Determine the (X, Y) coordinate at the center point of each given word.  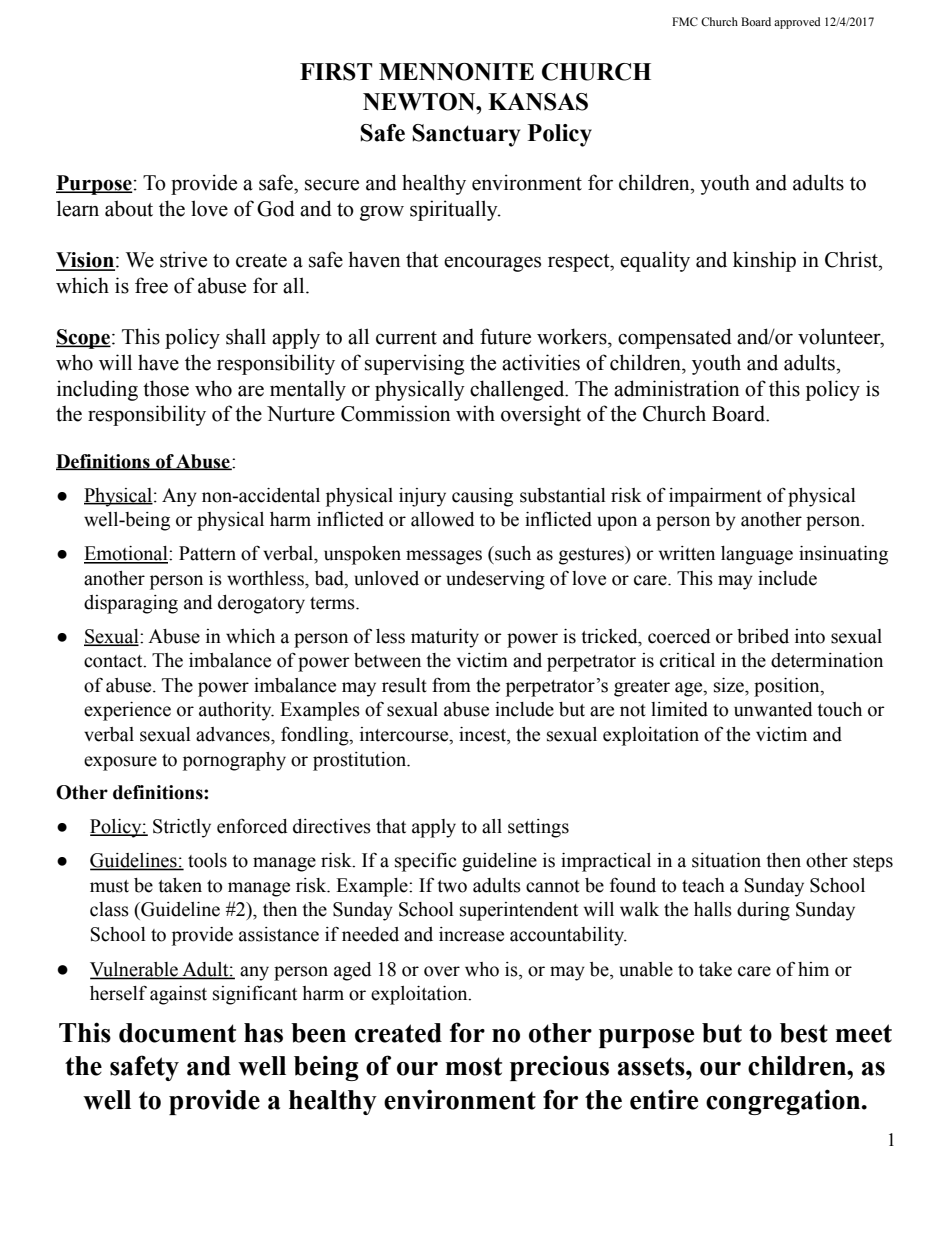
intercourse (405, 735)
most (474, 1066)
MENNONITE (456, 72)
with (475, 413)
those (166, 388)
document (177, 1033)
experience (127, 711)
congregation (784, 1102)
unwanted (773, 709)
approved (797, 23)
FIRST (336, 72)
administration (677, 388)
